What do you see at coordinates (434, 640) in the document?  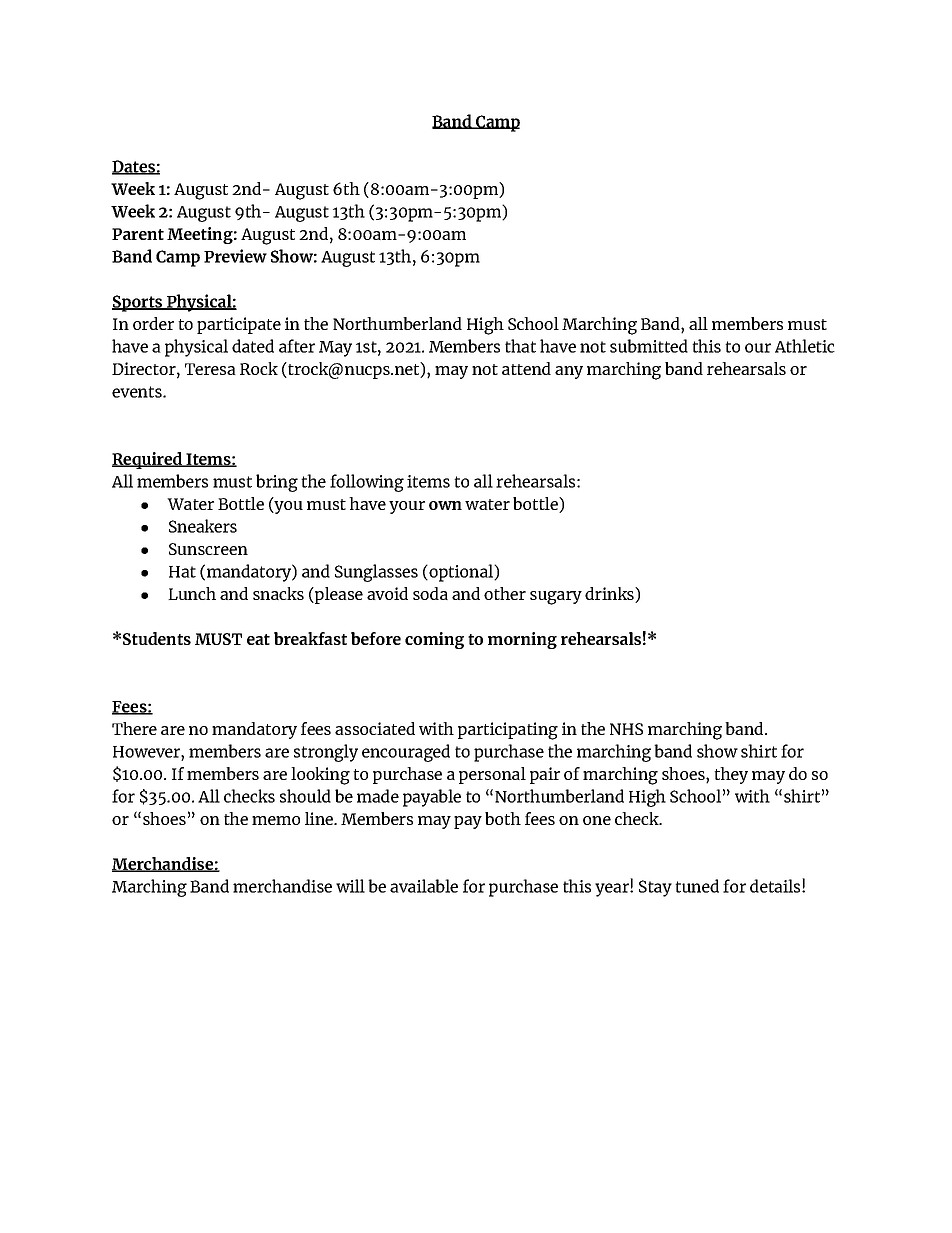 I see `coming` at bounding box center [434, 640].
